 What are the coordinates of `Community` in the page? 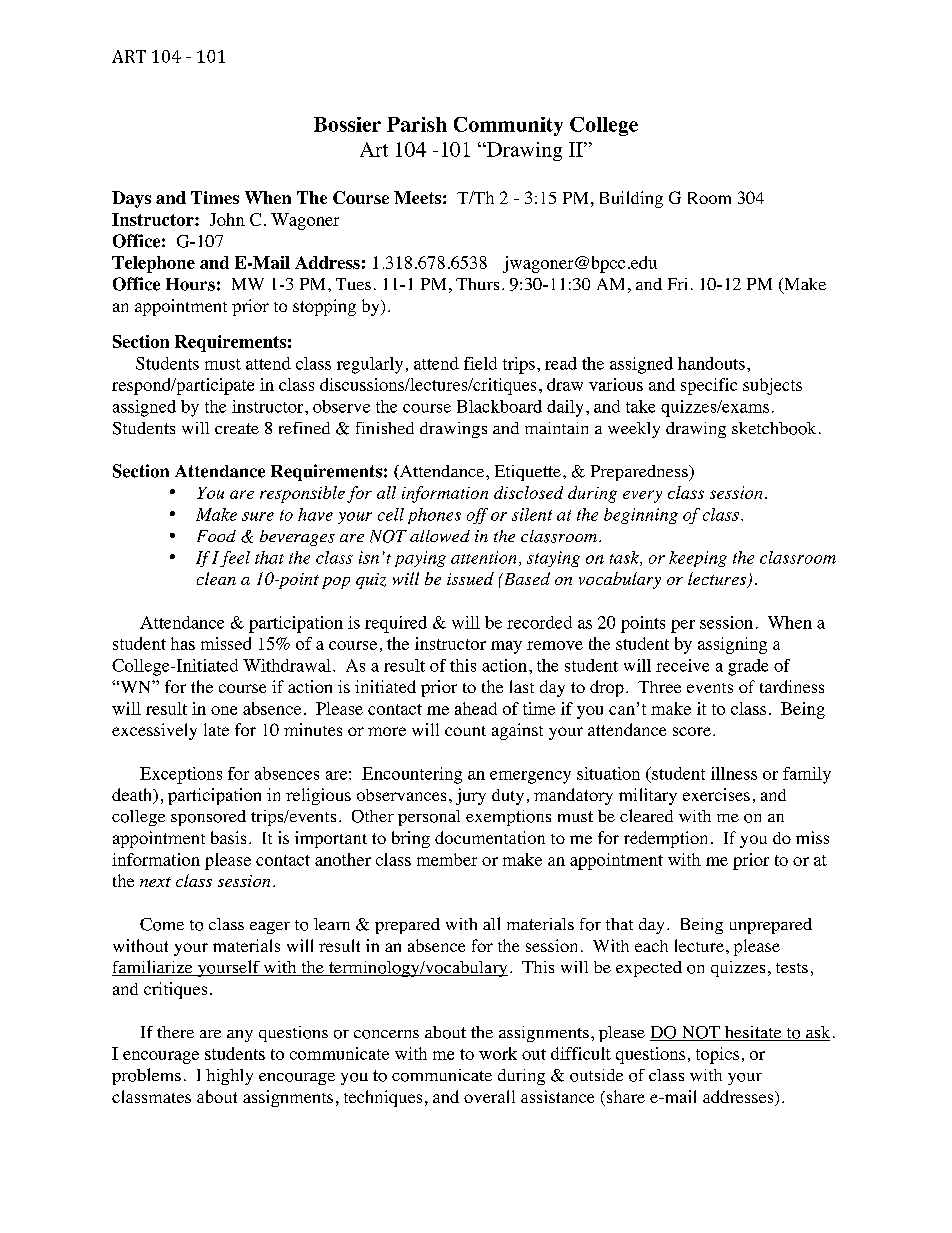 It's located at (508, 126).
